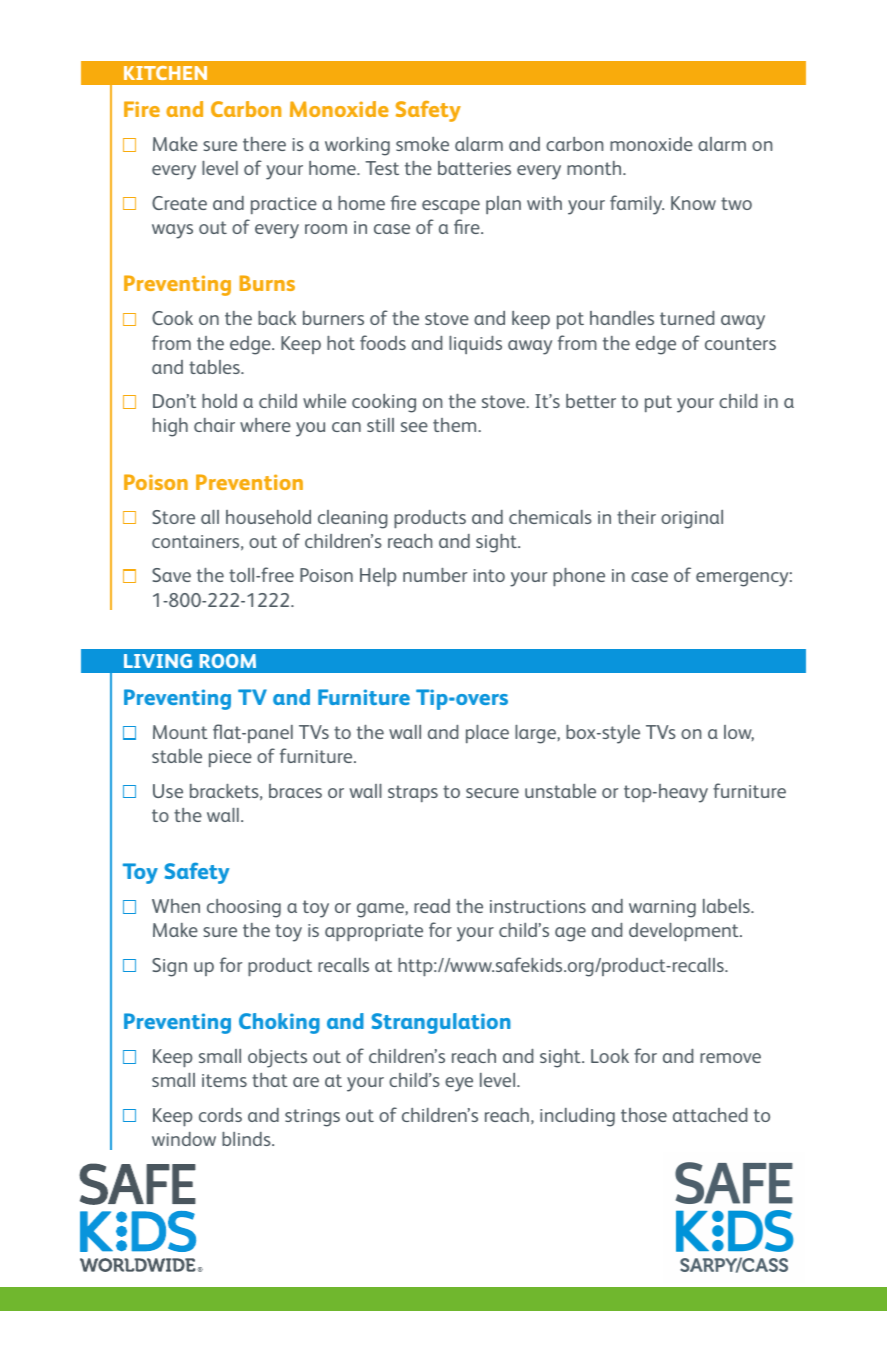 This screenshot has height=1372, width=887. Describe the element at coordinates (171, 575) in the screenshot. I see `Save` at that location.
